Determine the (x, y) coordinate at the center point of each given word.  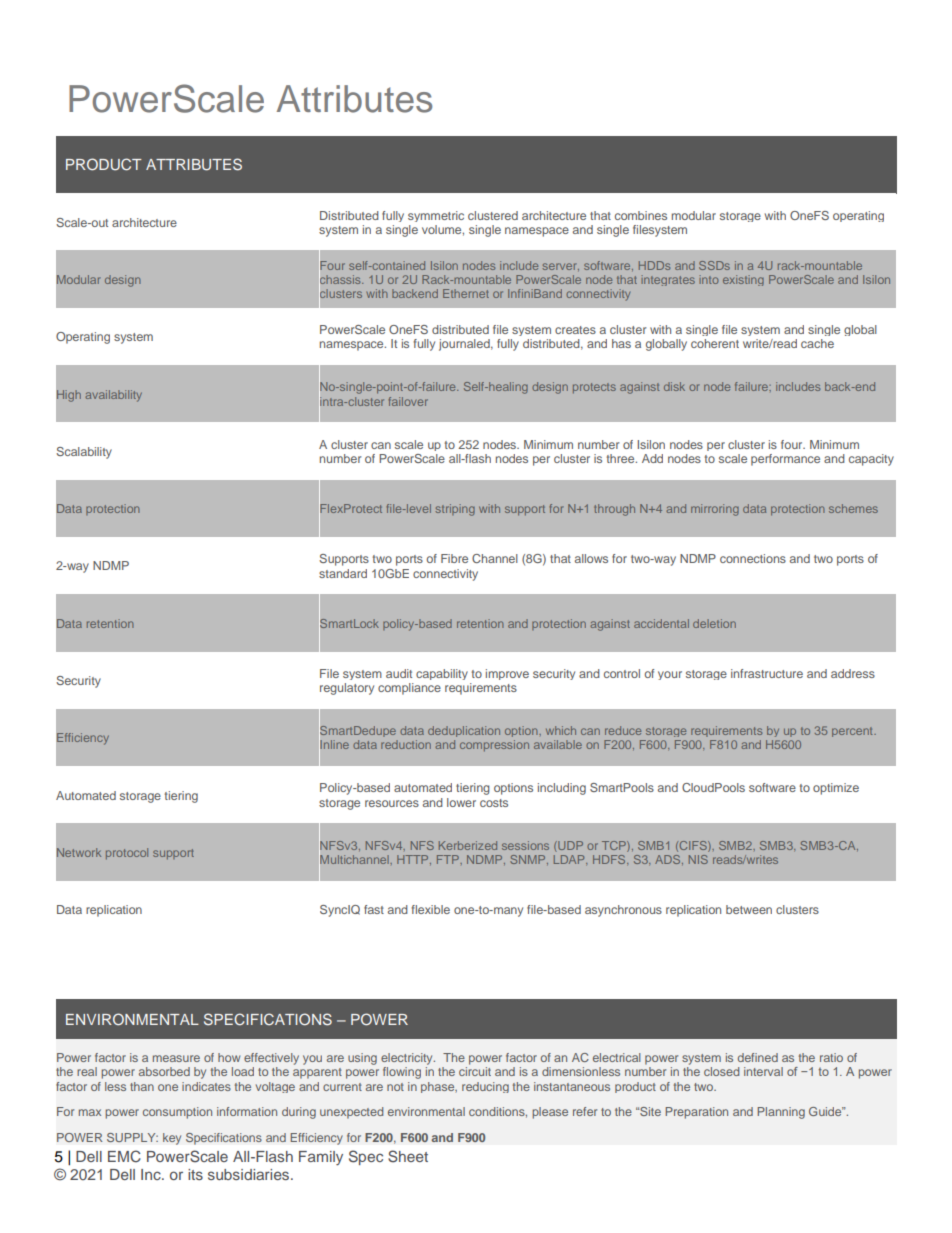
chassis (341, 280)
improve (507, 674)
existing (743, 280)
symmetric (436, 216)
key (172, 1139)
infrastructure (767, 673)
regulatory (347, 689)
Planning (781, 1113)
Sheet (408, 1156)
